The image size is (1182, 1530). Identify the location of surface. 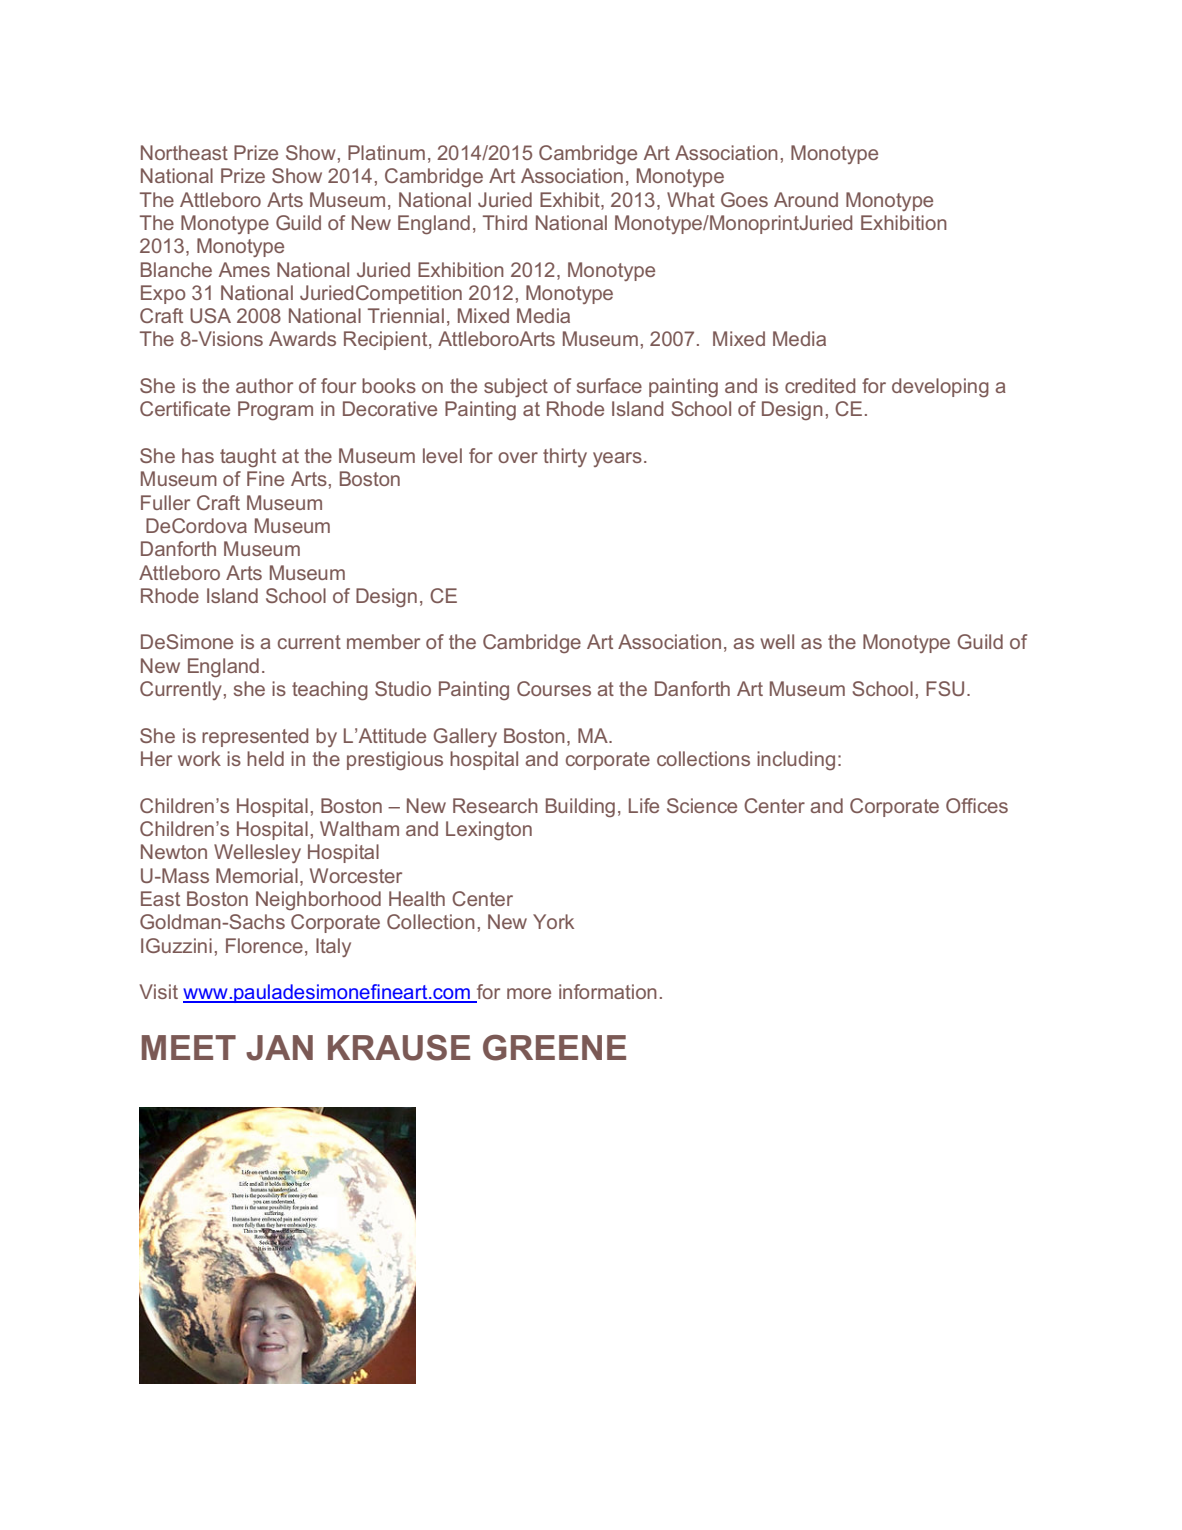
(609, 385).
